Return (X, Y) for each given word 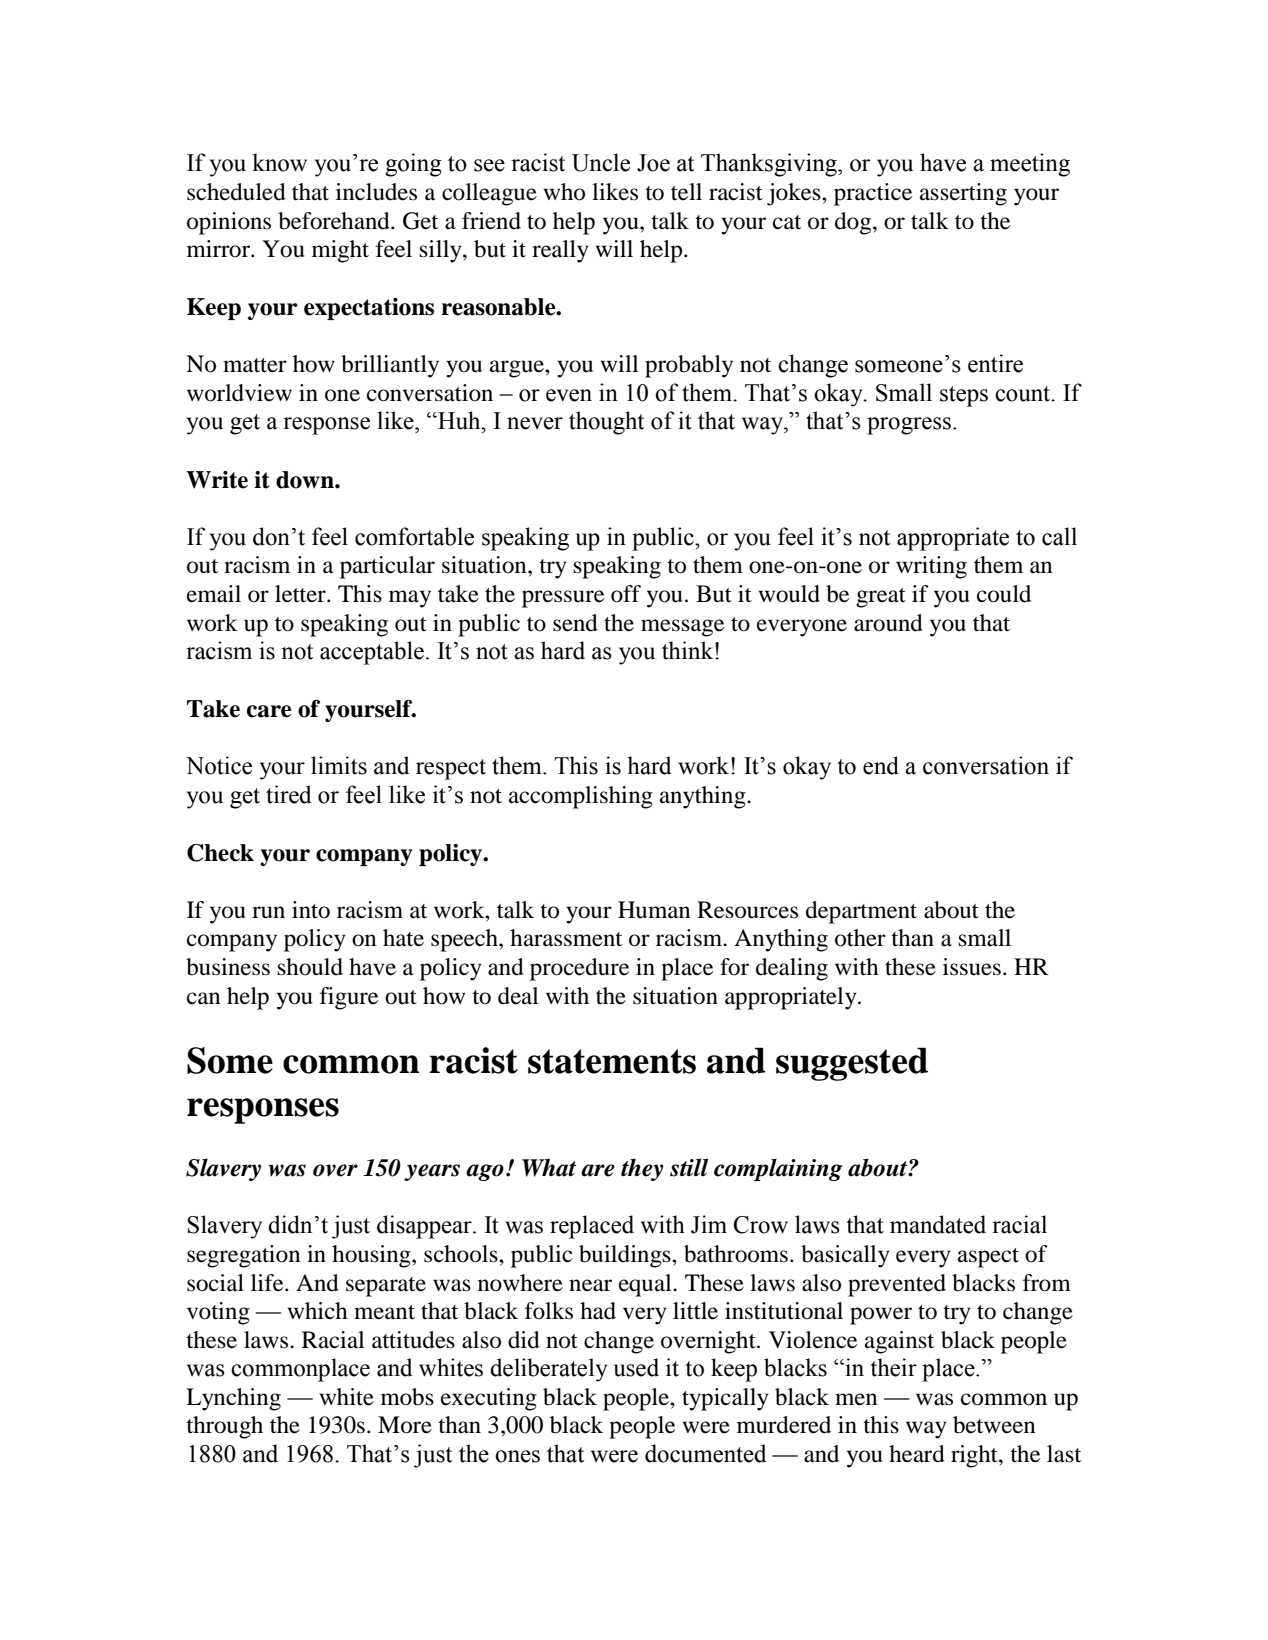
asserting (963, 194)
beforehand (335, 221)
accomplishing (581, 797)
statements (612, 1061)
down (306, 480)
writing (931, 567)
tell (686, 192)
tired (288, 794)
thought (606, 423)
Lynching (233, 1399)
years (432, 1172)
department (861, 912)
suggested (852, 1064)
